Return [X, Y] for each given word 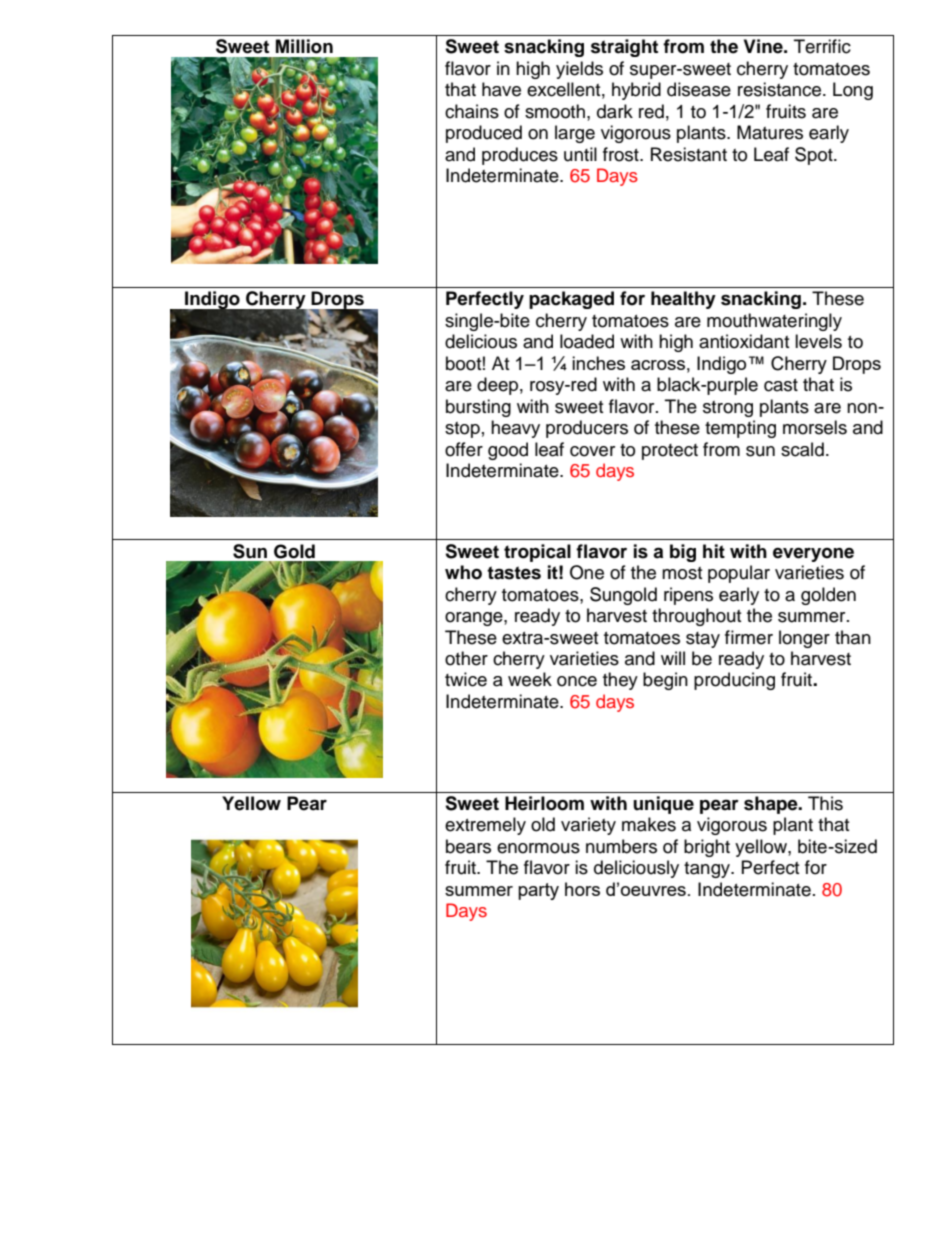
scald [802, 449]
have [501, 89]
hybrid [636, 91]
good [508, 451]
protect [670, 452]
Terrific [822, 46]
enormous [538, 848]
